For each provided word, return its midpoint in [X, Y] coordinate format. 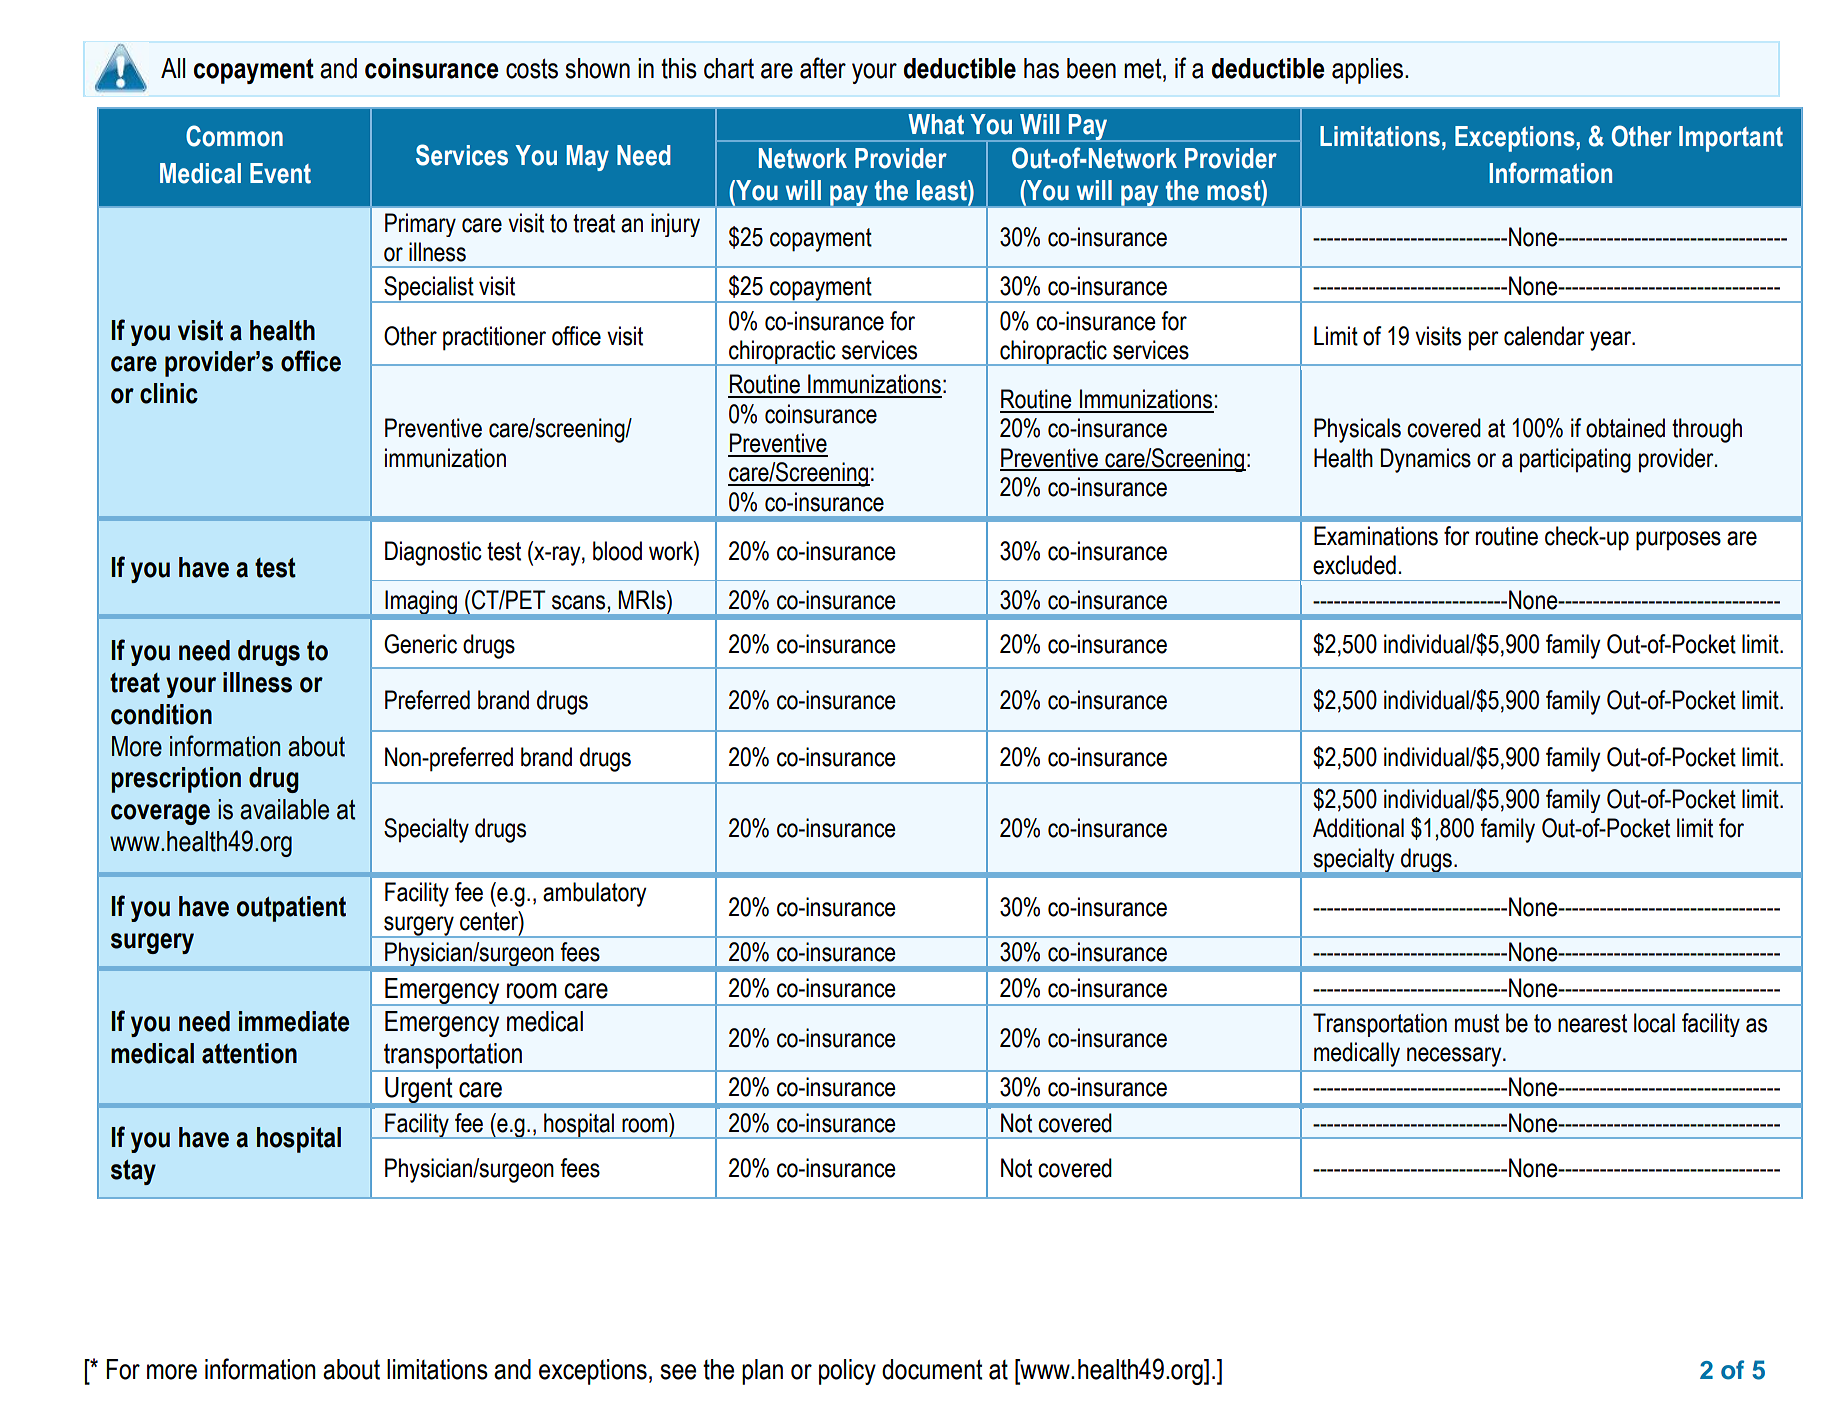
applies [1369, 71]
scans [580, 602]
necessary [1455, 1057]
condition [161, 714]
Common [234, 136]
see [678, 1372]
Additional [1358, 828]
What [936, 124]
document [932, 1369]
